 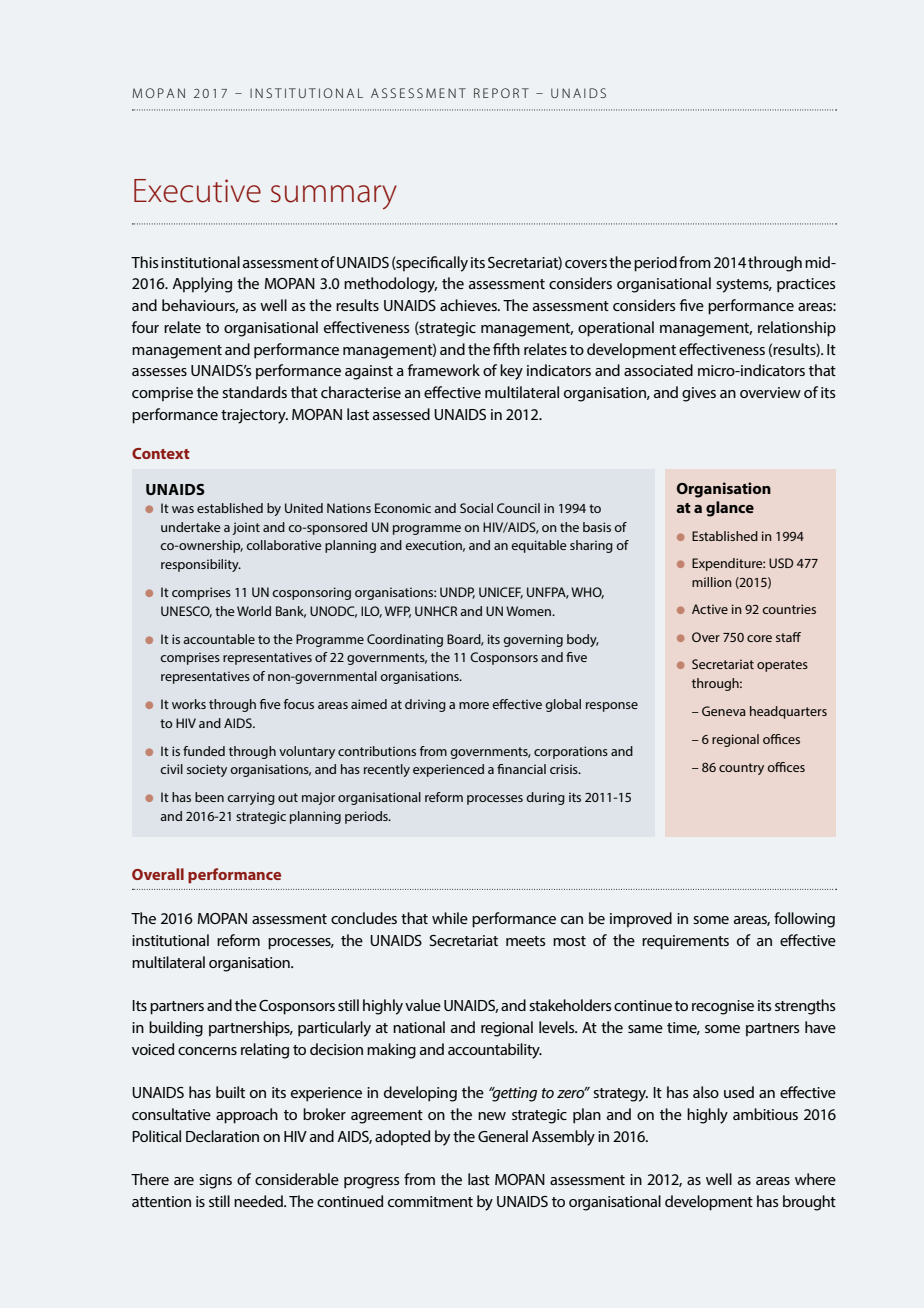 What do you see at coordinates (501, 93) in the screenshot?
I see `REPORT` at bounding box center [501, 93].
